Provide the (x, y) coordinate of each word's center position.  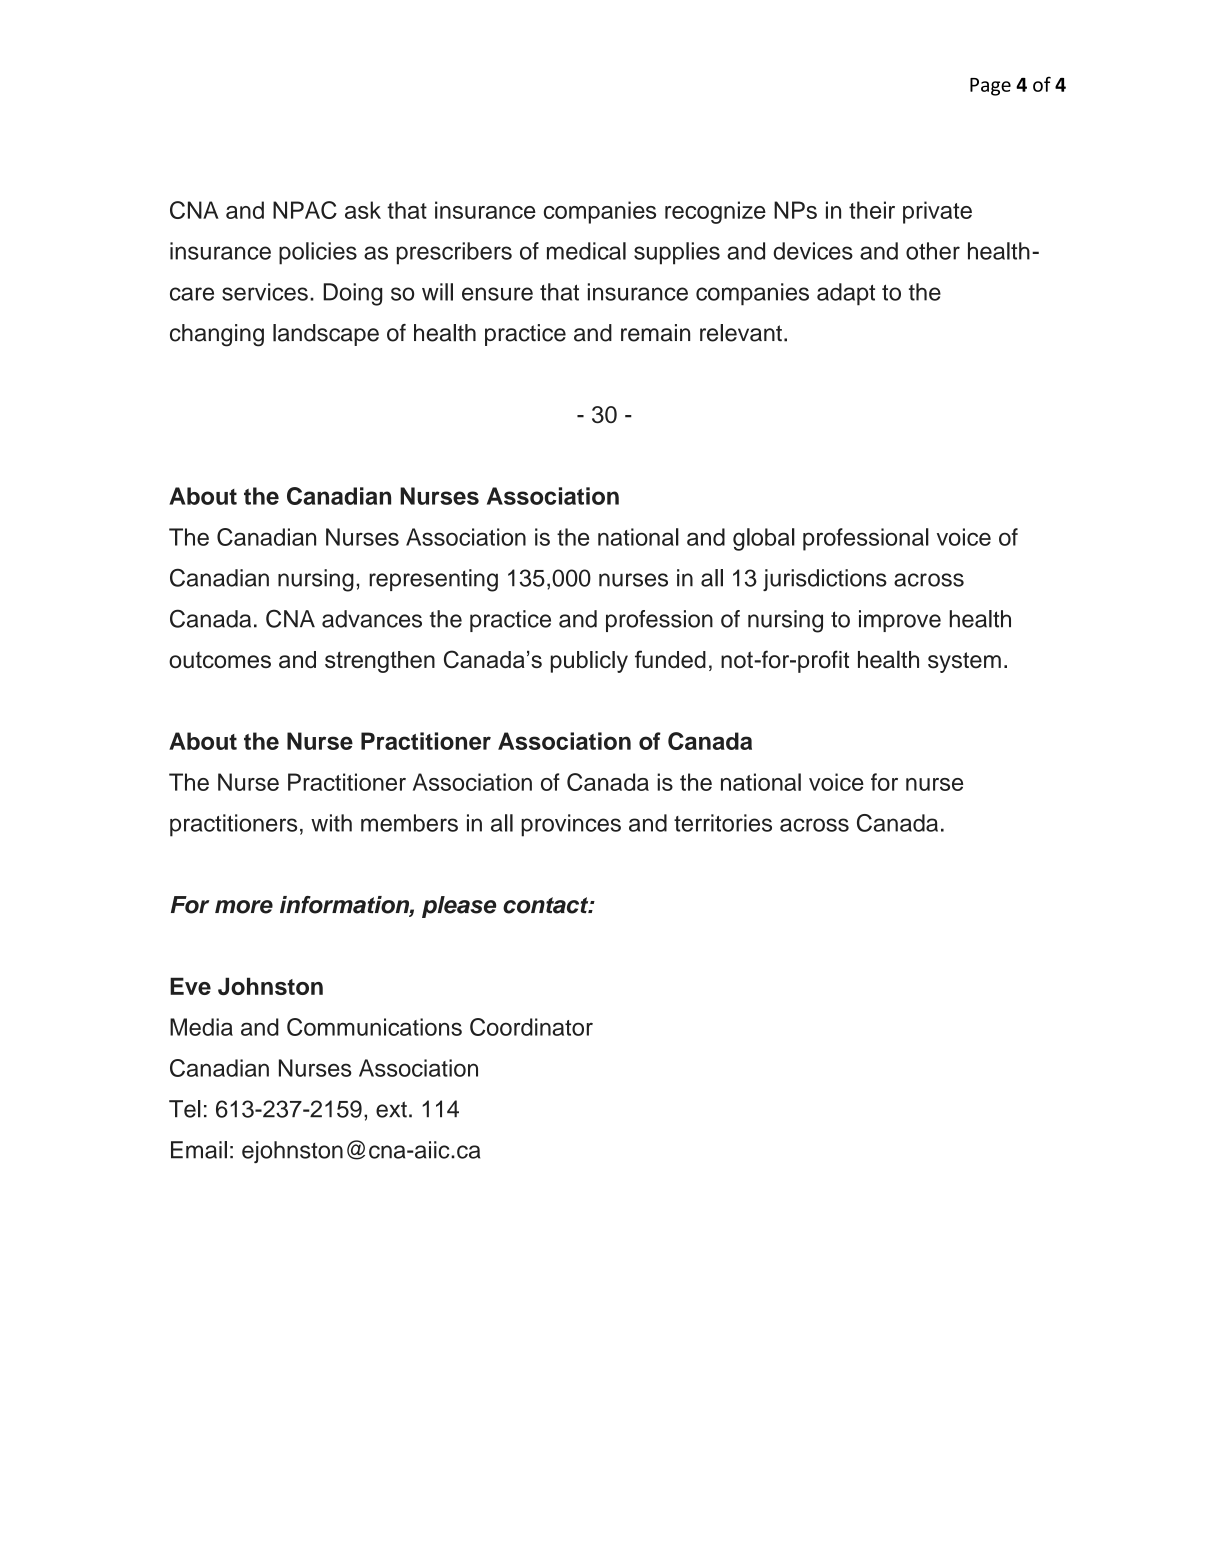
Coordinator (531, 1027)
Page (990, 87)
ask (363, 210)
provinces (571, 825)
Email (199, 1150)
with (331, 823)
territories (723, 823)
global (764, 539)
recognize (715, 212)
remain (655, 333)
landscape (326, 335)
